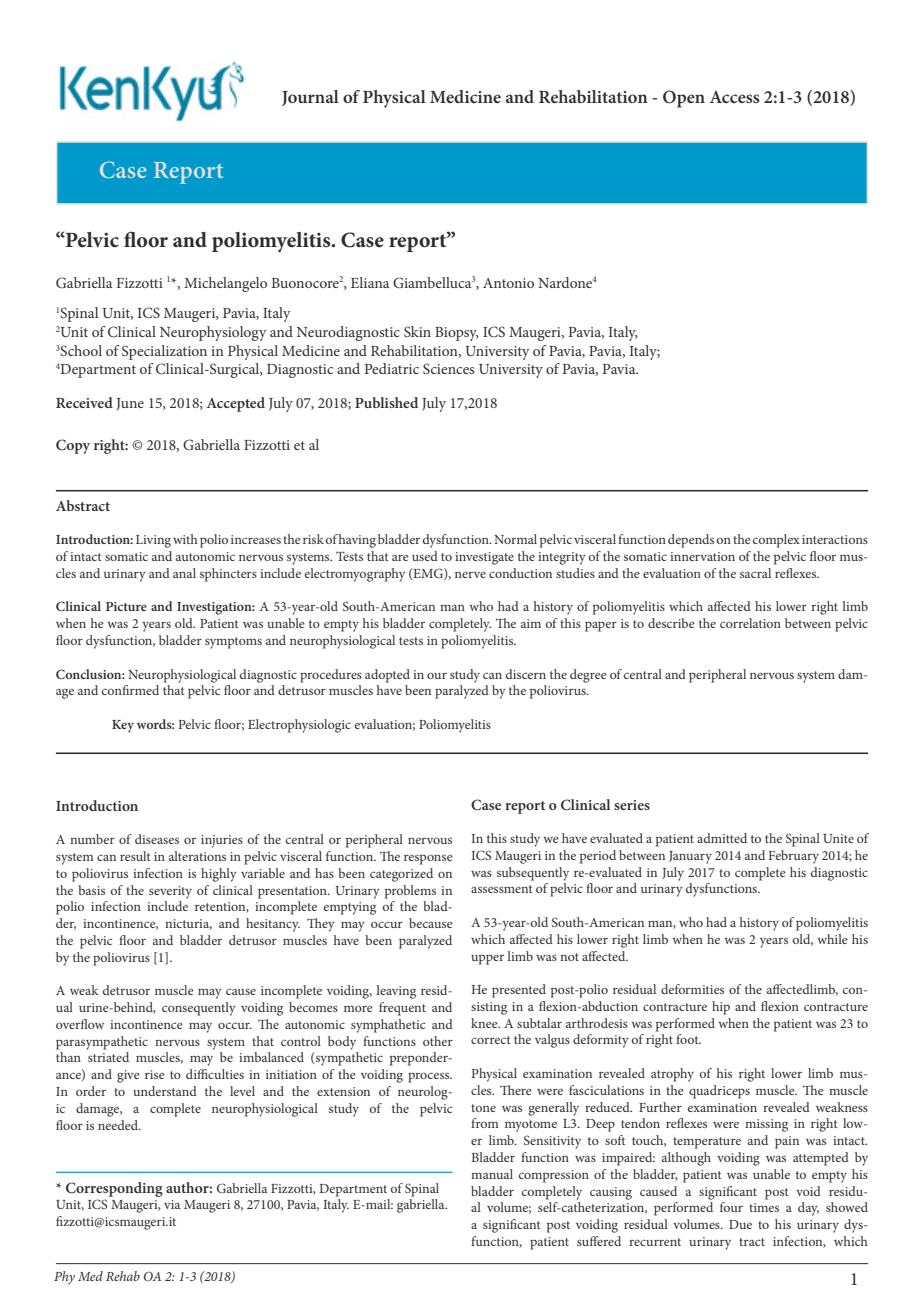 The image size is (924, 1308). What do you see at coordinates (508, 283) in the image?
I see `Antonio` at bounding box center [508, 283].
